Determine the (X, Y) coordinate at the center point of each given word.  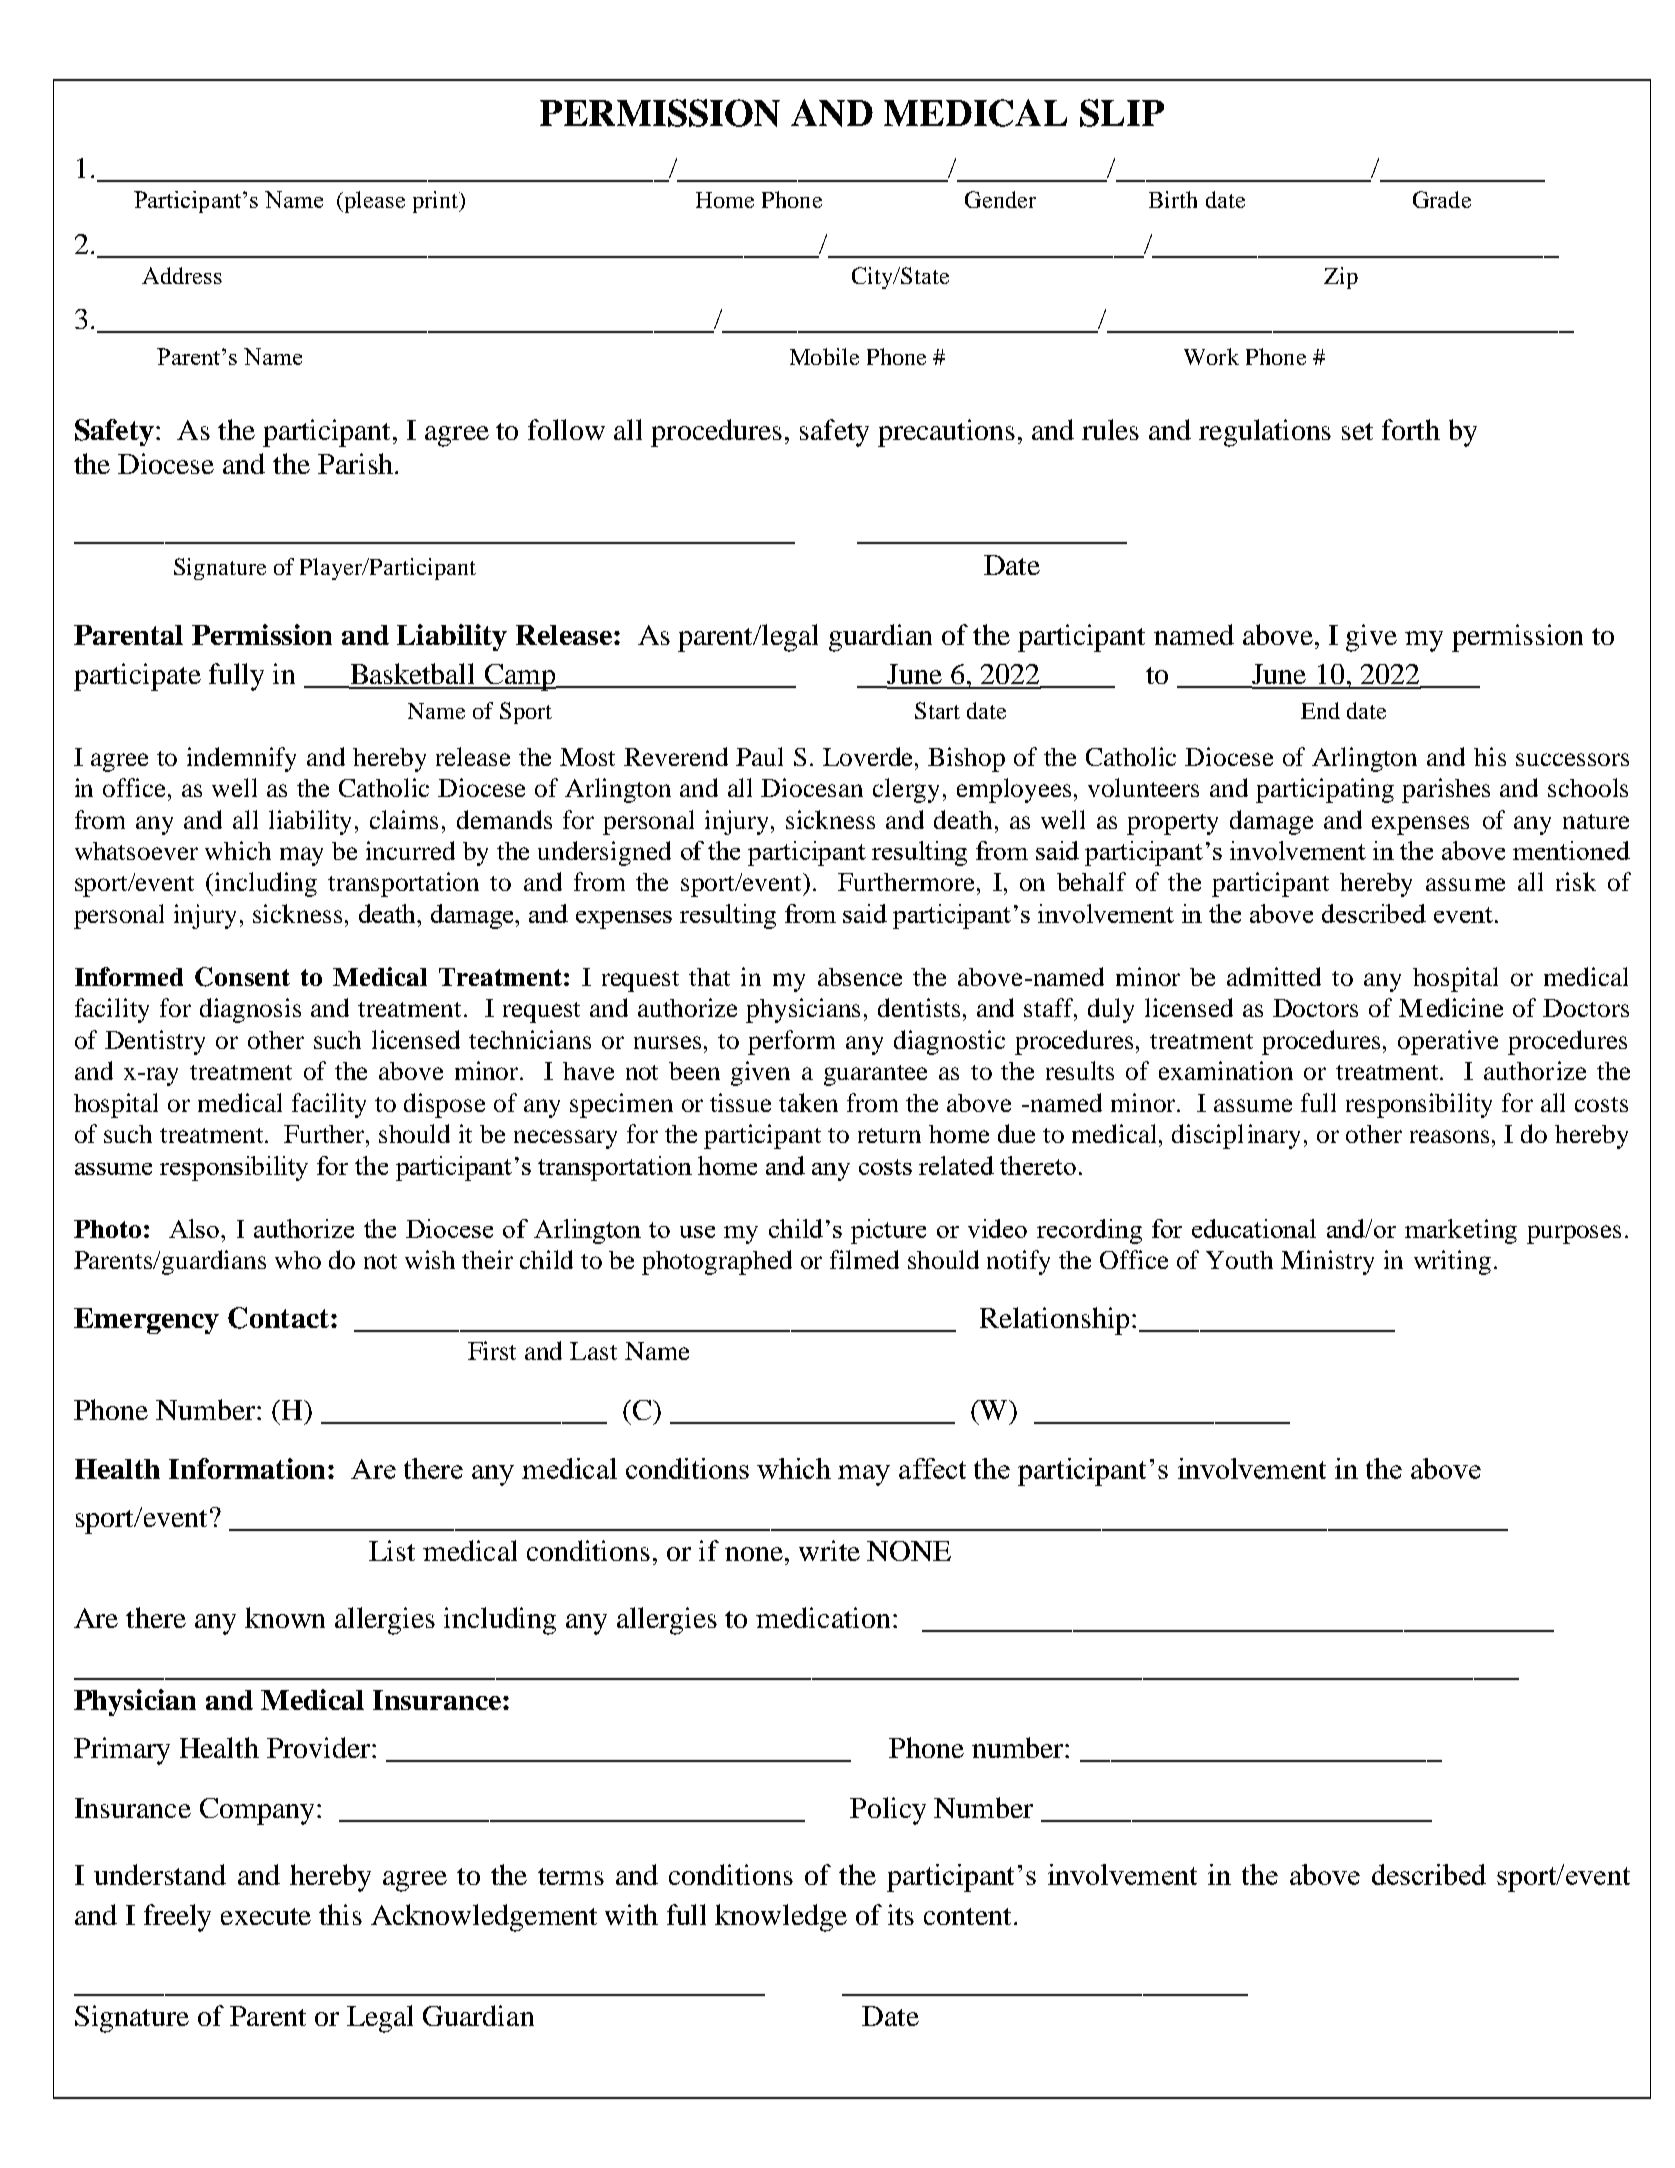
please (373, 202)
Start (937, 710)
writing (1452, 1262)
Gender (1000, 199)
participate (137, 677)
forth (1411, 429)
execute (266, 1916)
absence (860, 977)
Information (247, 1468)
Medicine (1451, 1007)
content (969, 1916)
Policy (888, 1811)
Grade (1442, 199)
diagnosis (250, 1010)
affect (932, 1468)
